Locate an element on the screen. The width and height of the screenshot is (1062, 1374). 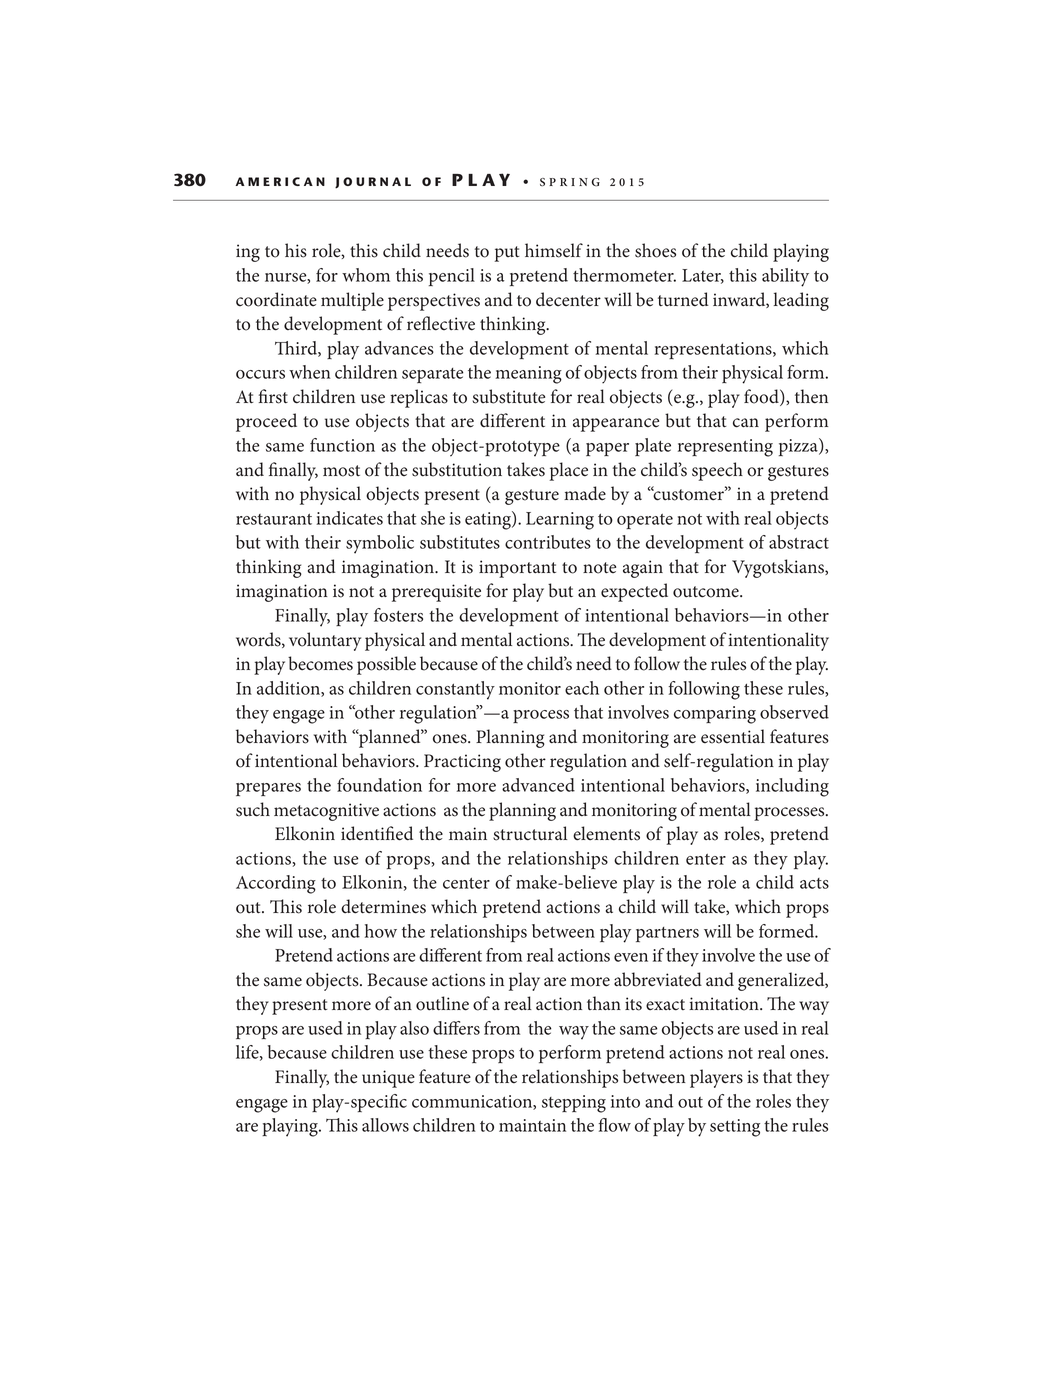
multiple is located at coordinates (352, 301).
